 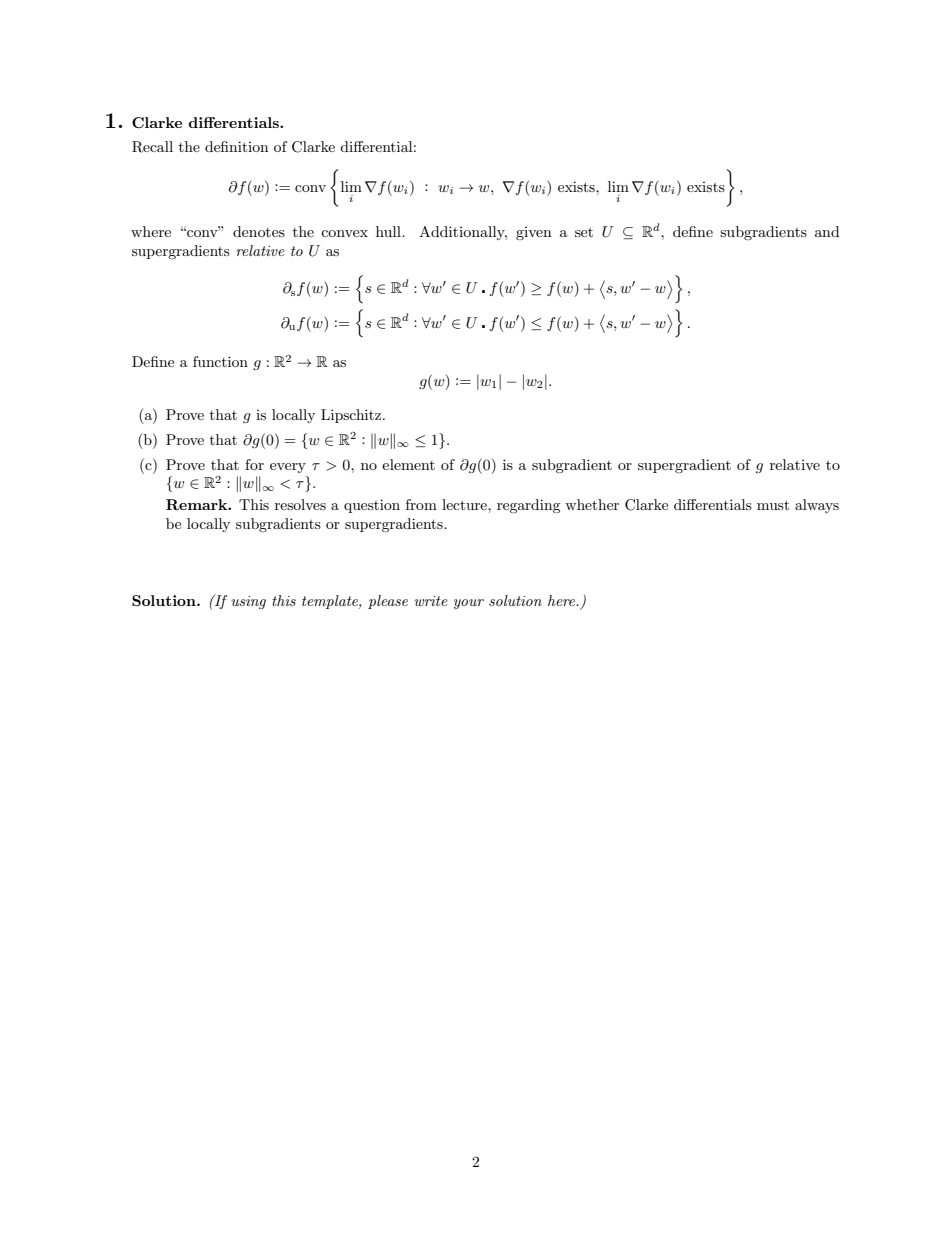 What do you see at coordinates (254, 464) in the page?
I see `for` at bounding box center [254, 464].
